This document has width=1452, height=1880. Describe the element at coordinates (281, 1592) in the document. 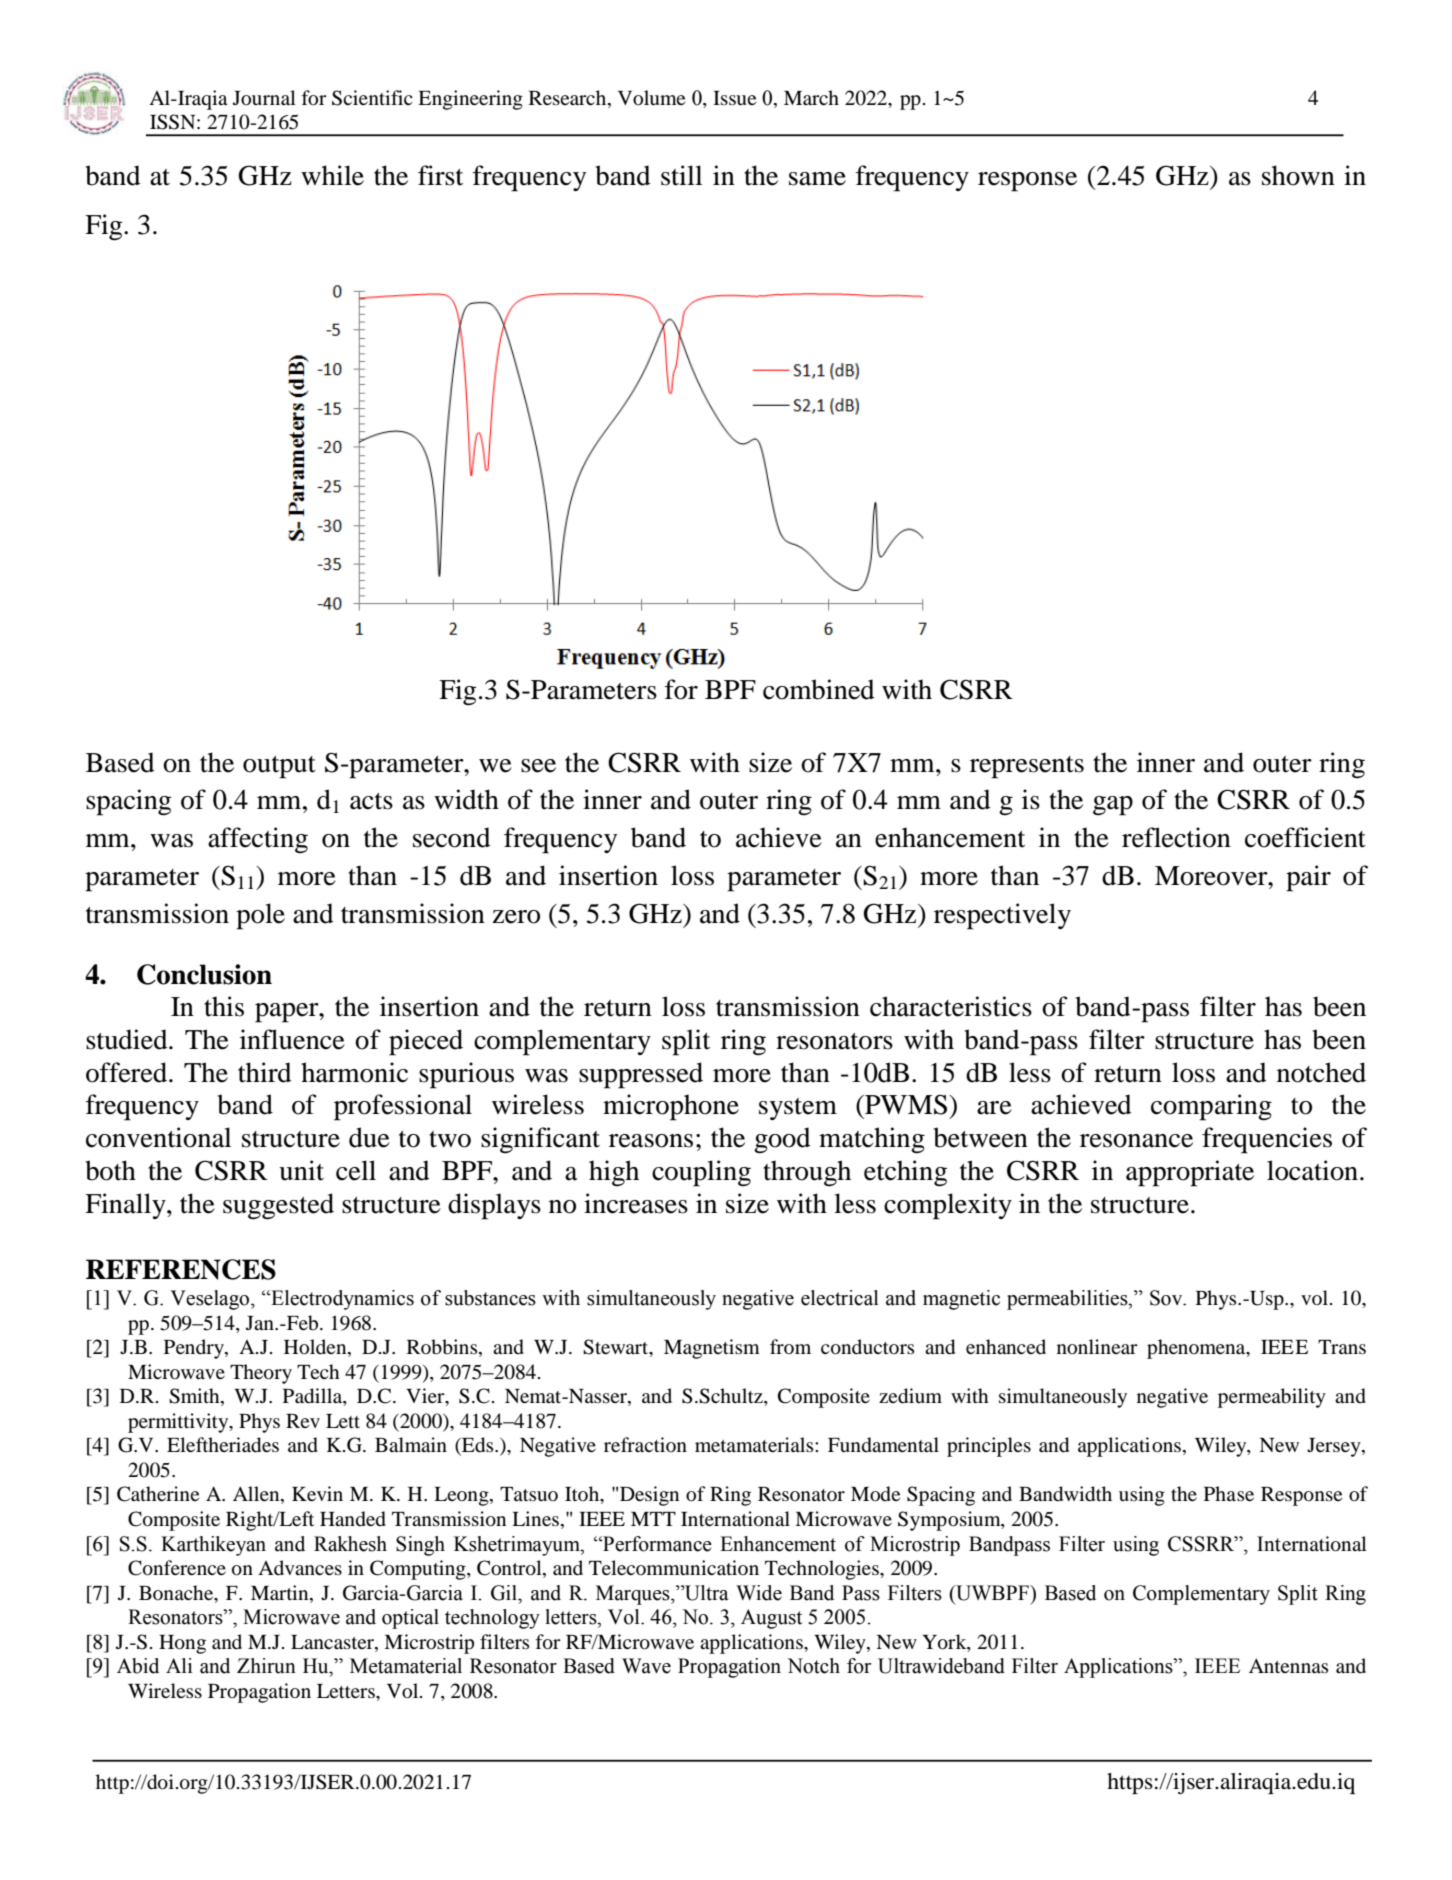

I see `Martin` at that location.
